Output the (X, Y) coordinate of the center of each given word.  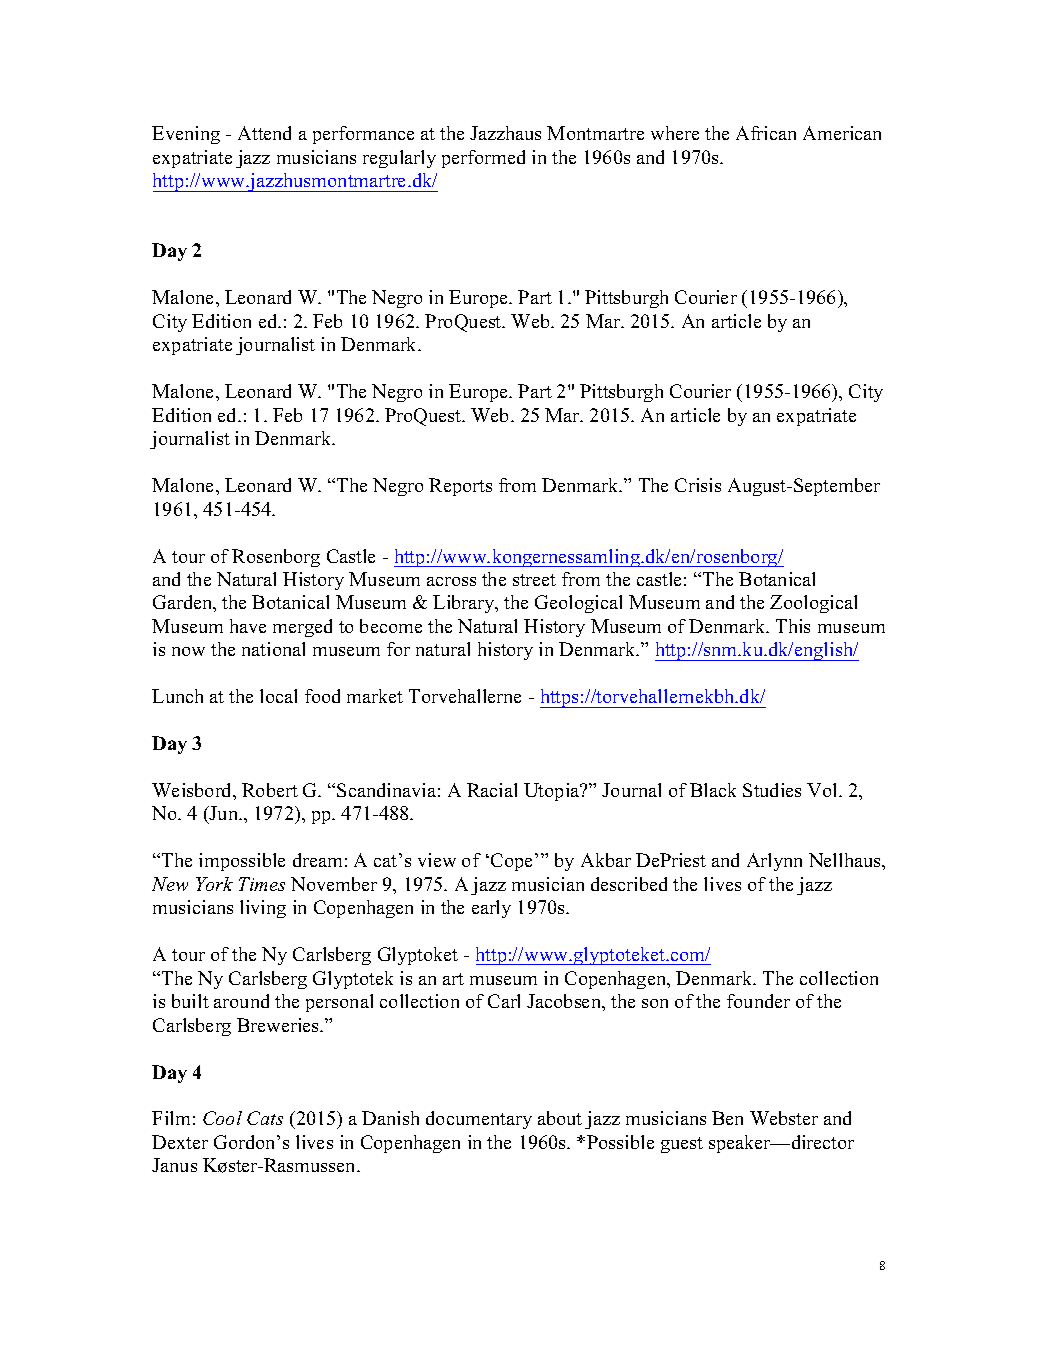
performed (483, 159)
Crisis (698, 485)
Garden (184, 603)
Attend (264, 133)
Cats (265, 1118)
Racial (492, 790)
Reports (460, 487)
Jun (224, 815)
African (766, 133)
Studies (772, 790)
